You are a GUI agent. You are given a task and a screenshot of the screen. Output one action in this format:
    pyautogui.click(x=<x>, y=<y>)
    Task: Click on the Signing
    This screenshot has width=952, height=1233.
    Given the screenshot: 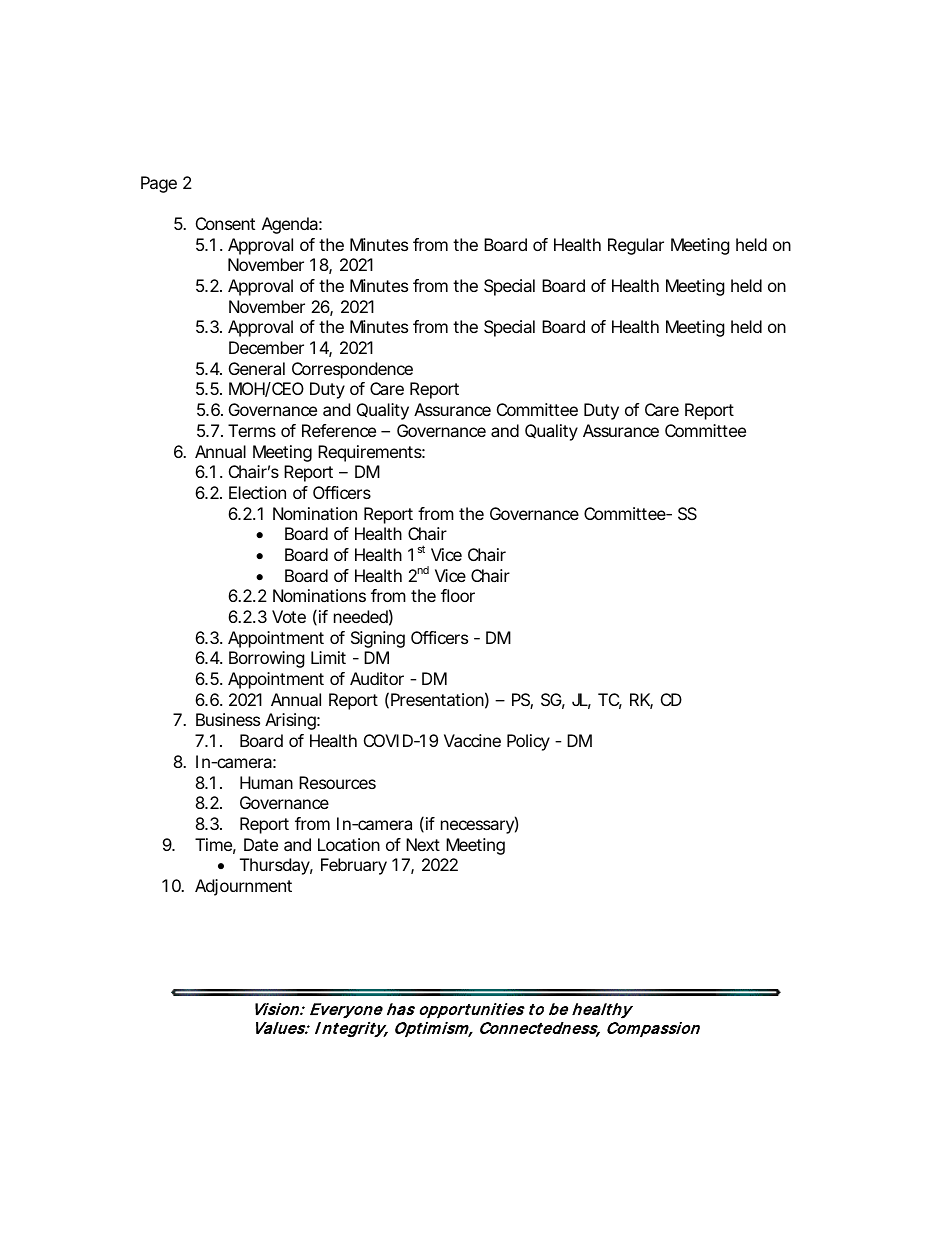 What is the action you would take?
    pyautogui.click(x=378, y=639)
